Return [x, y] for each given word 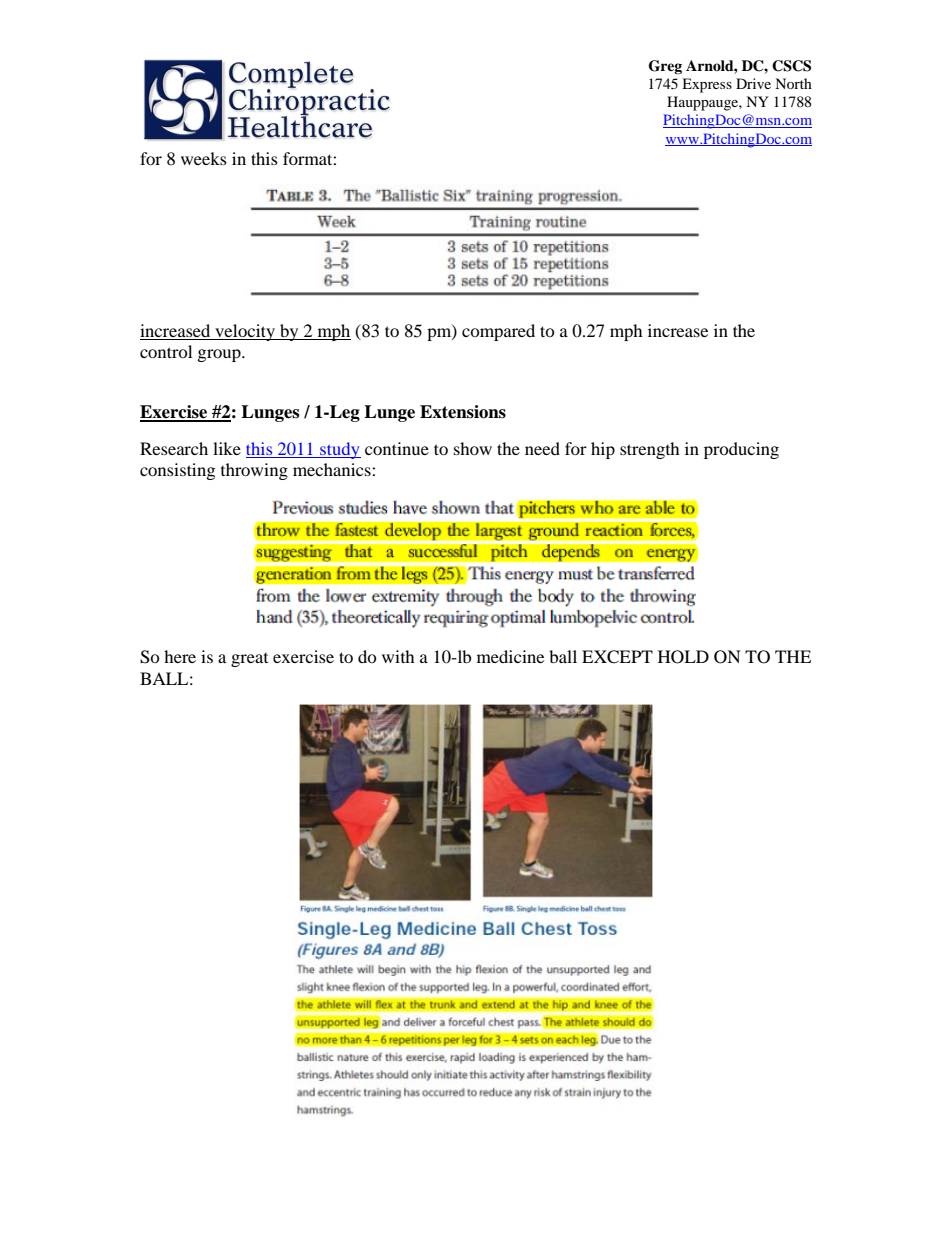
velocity [245, 332]
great [249, 660]
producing [741, 450]
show [473, 448]
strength [650, 450]
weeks [204, 158]
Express [707, 85]
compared [498, 332]
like [227, 448]
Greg [665, 67]
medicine [510, 656]
